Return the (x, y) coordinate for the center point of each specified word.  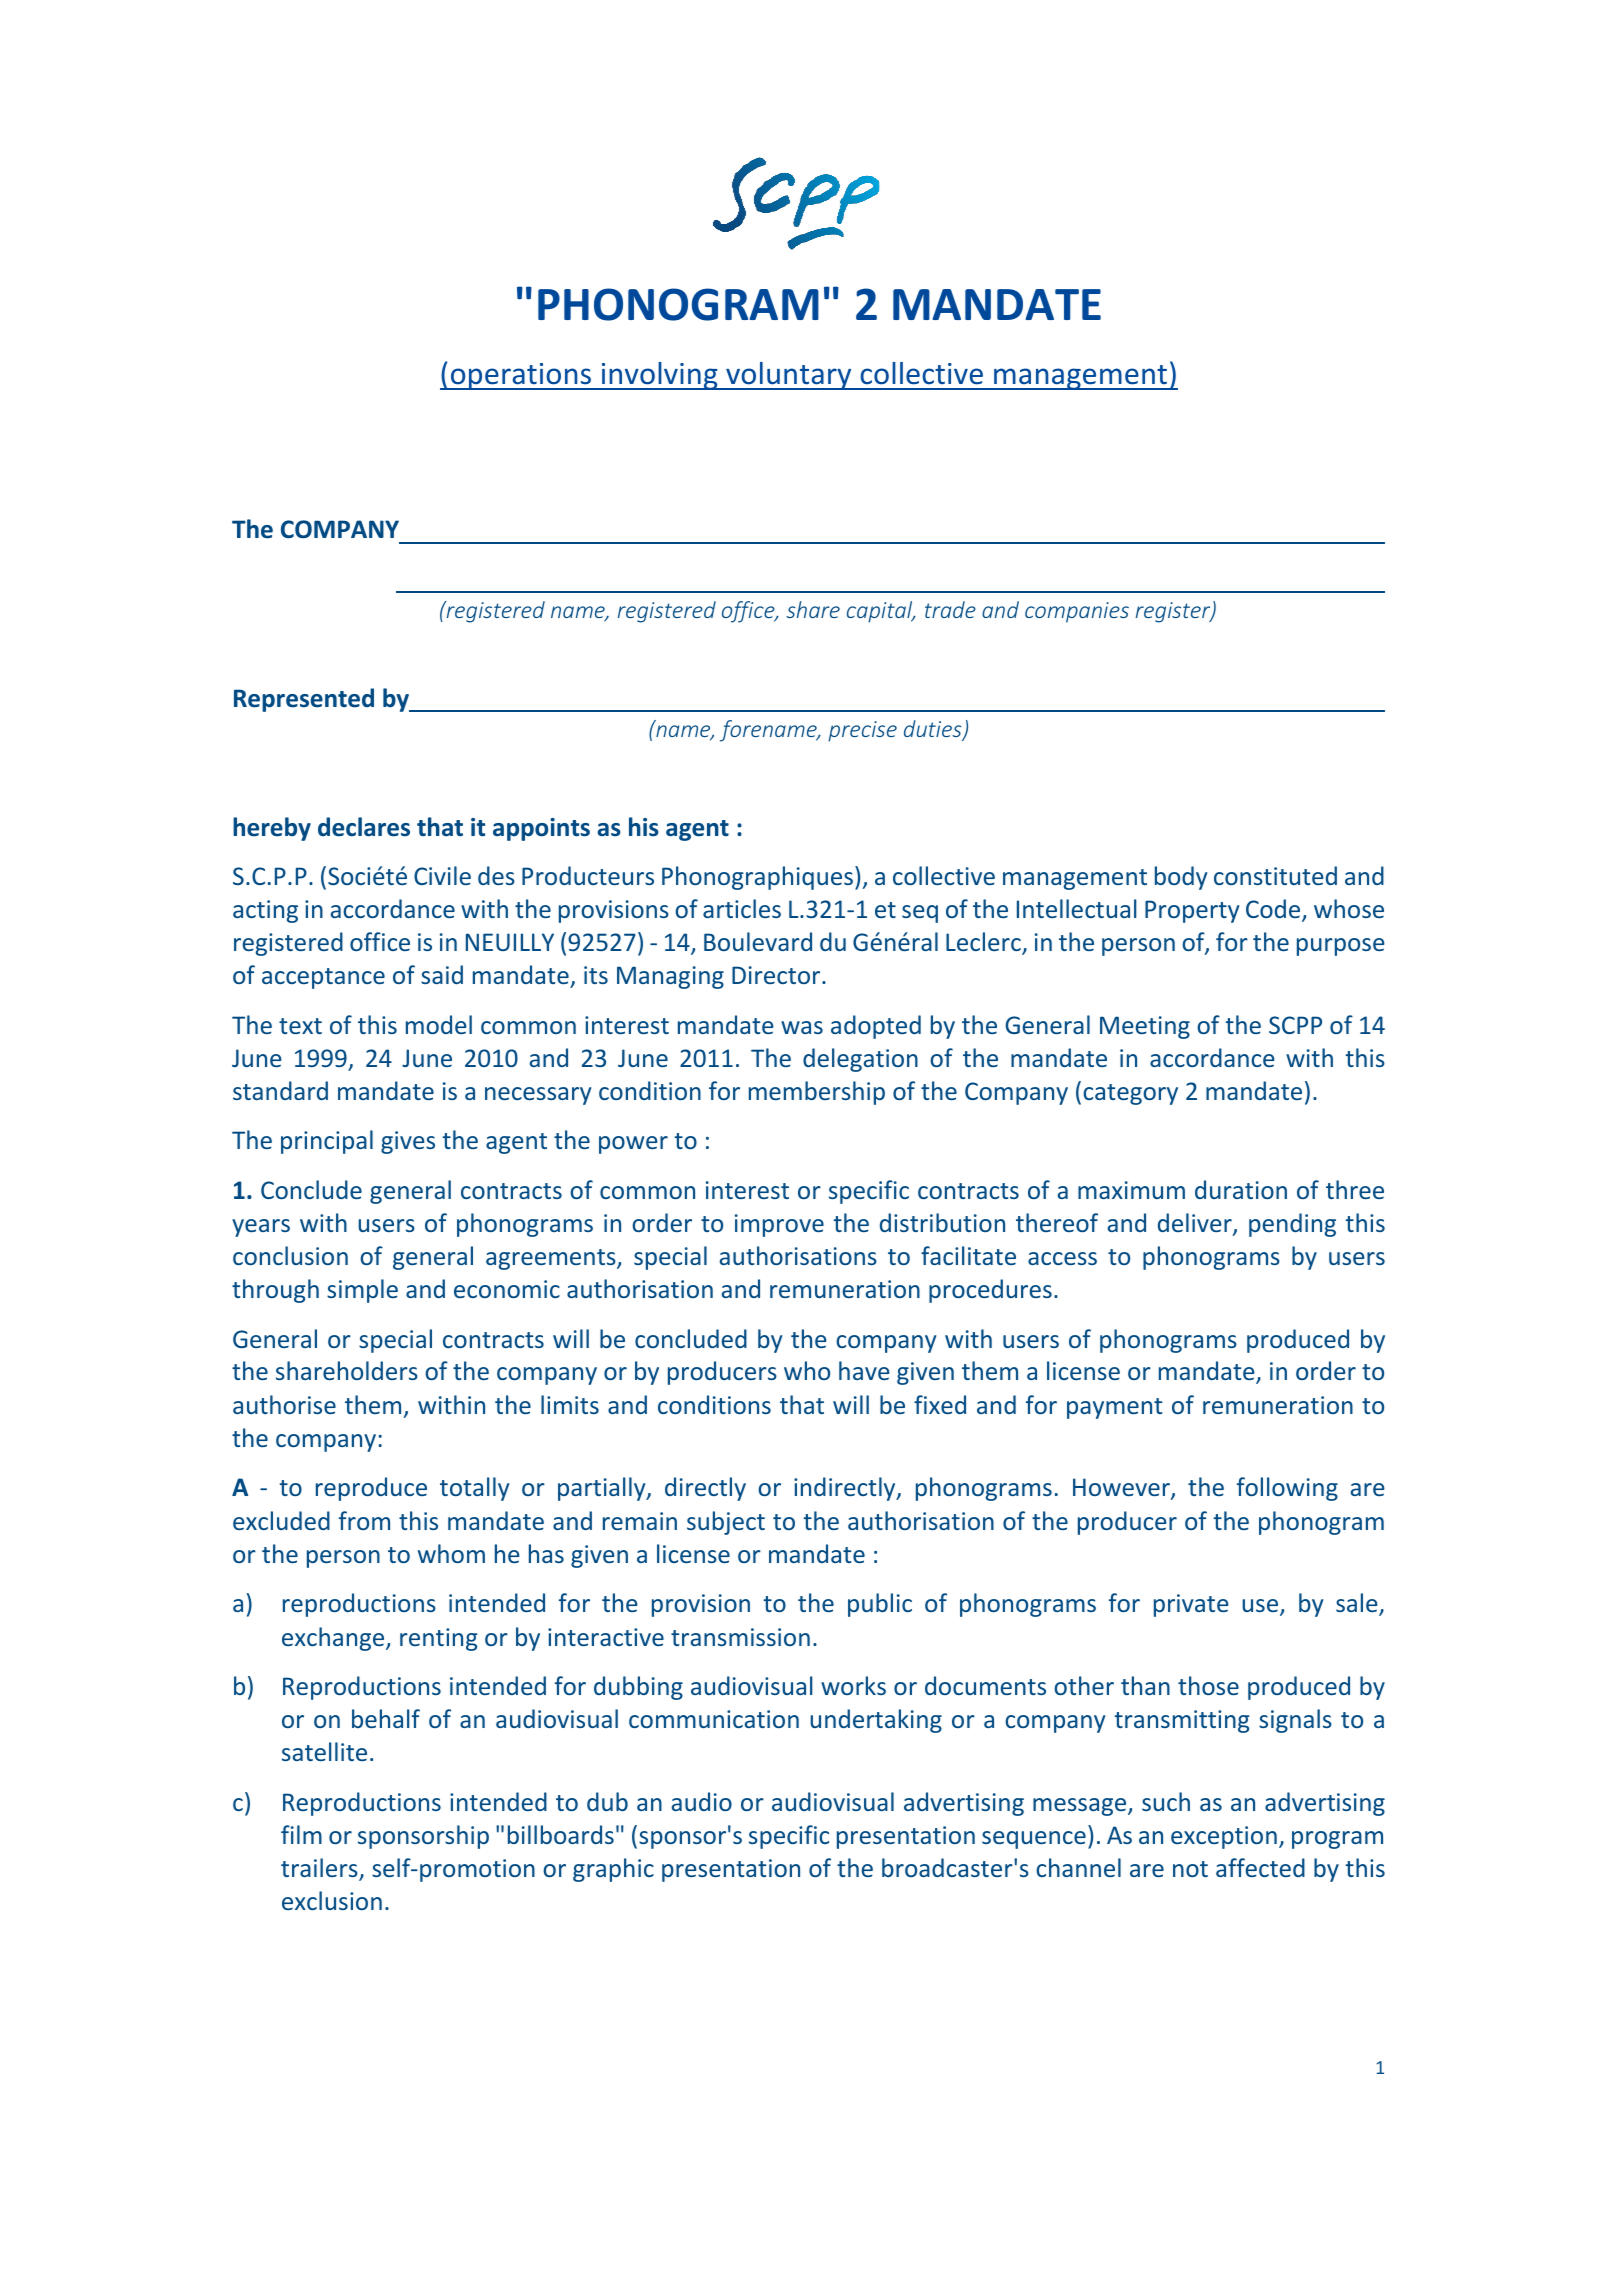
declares (364, 827)
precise (862, 731)
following (1287, 1489)
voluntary (789, 376)
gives (408, 1142)
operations (521, 376)
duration (1241, 1189)
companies (1077, 612)
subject (726, 1523)
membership (817, 1093)
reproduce (371, 1489)
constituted (1275, 875)
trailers (320, 1869)
